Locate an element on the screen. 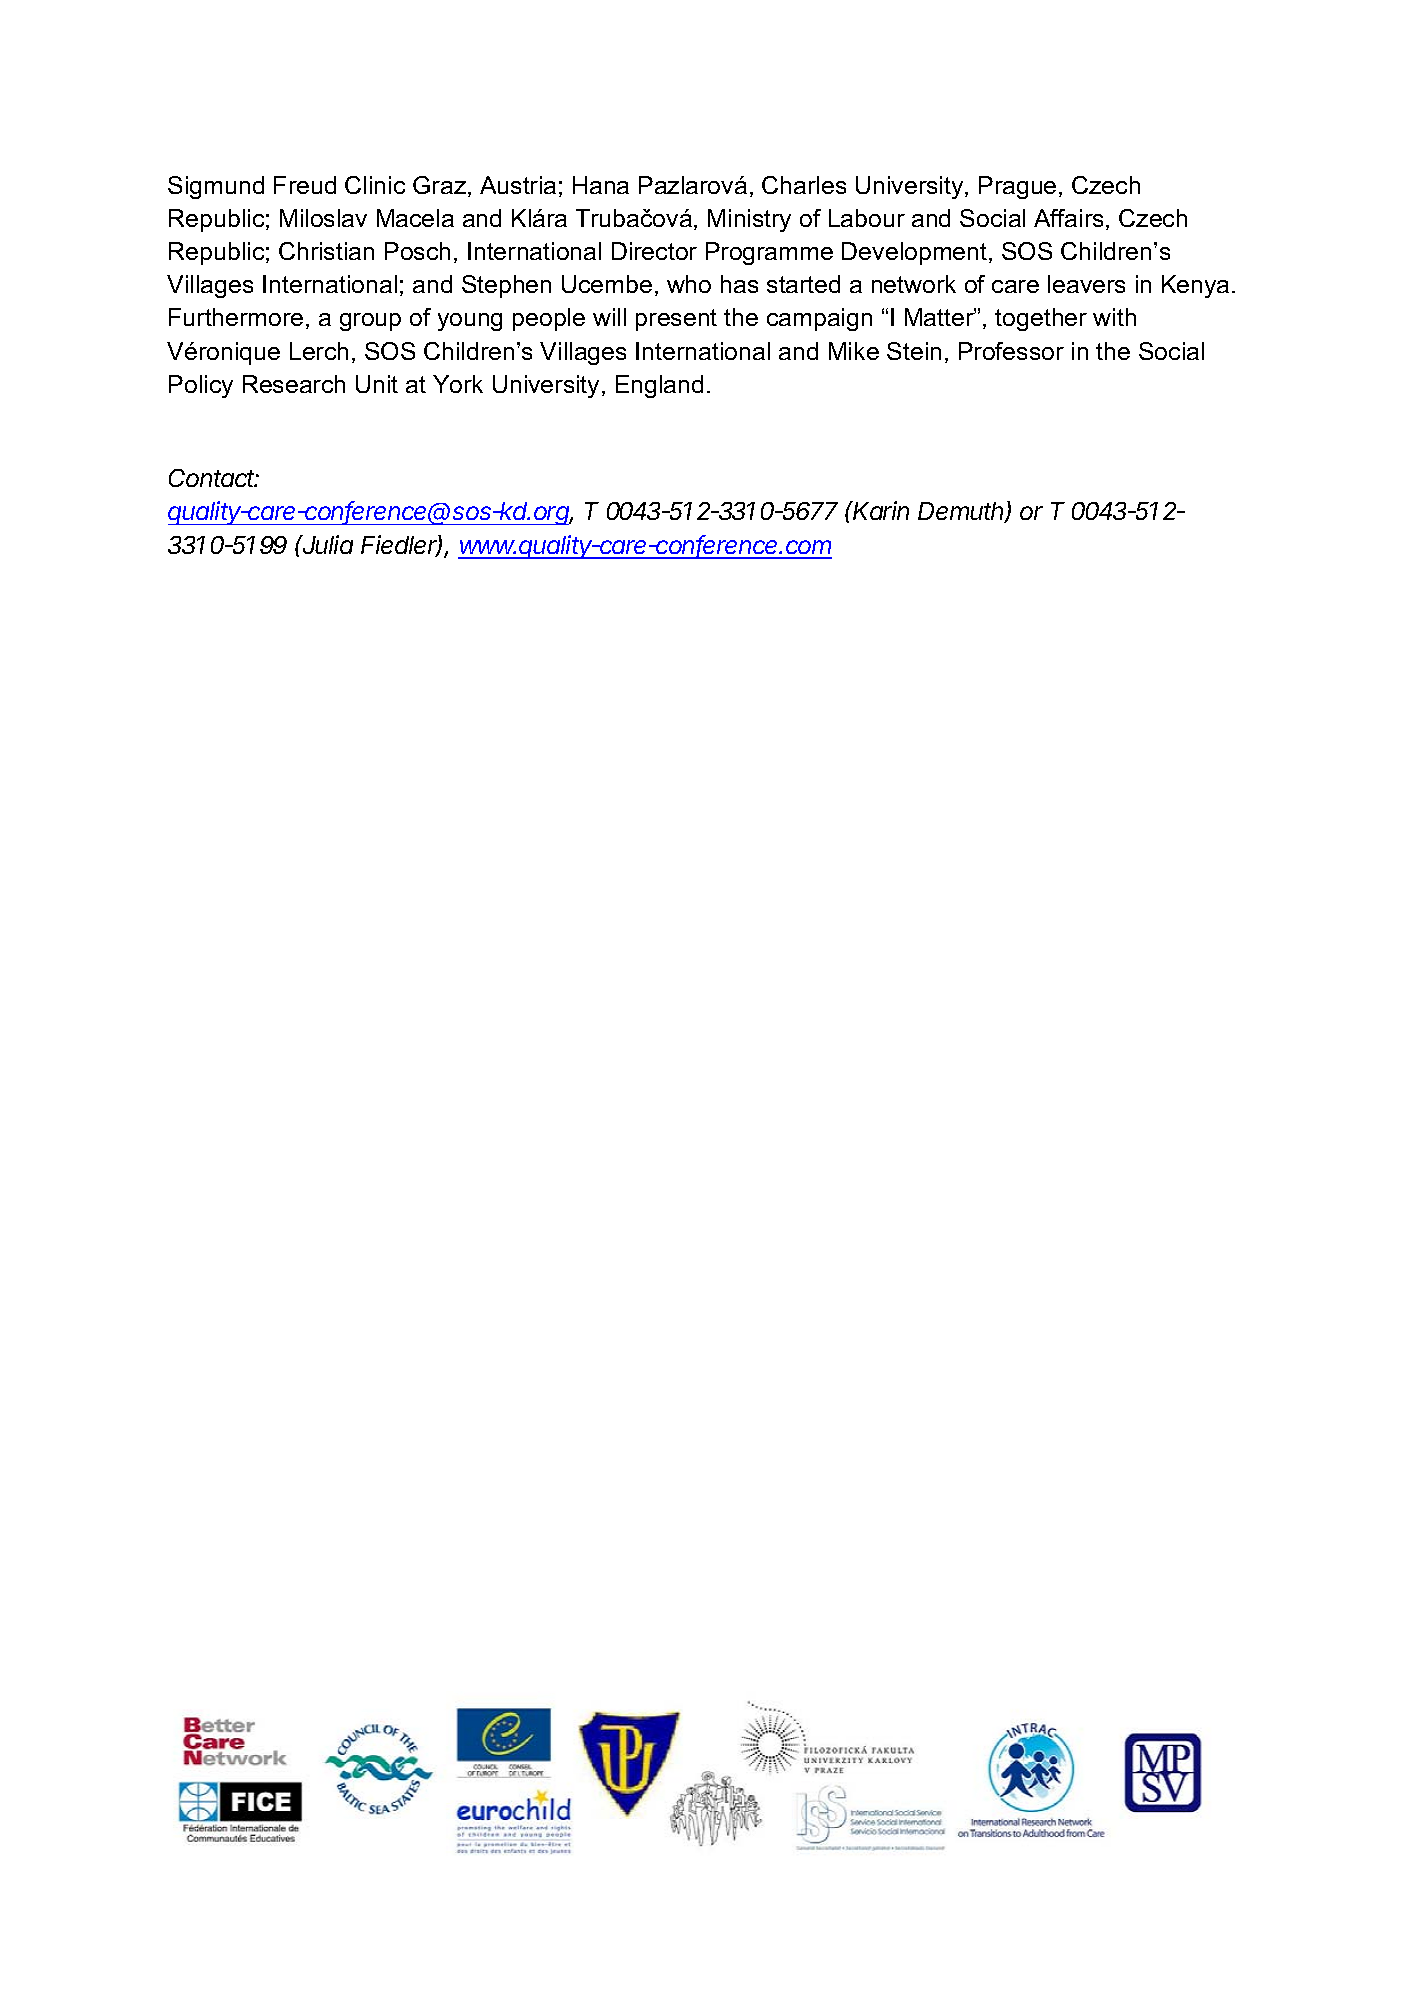  England is located at coordinates (659, 386).
